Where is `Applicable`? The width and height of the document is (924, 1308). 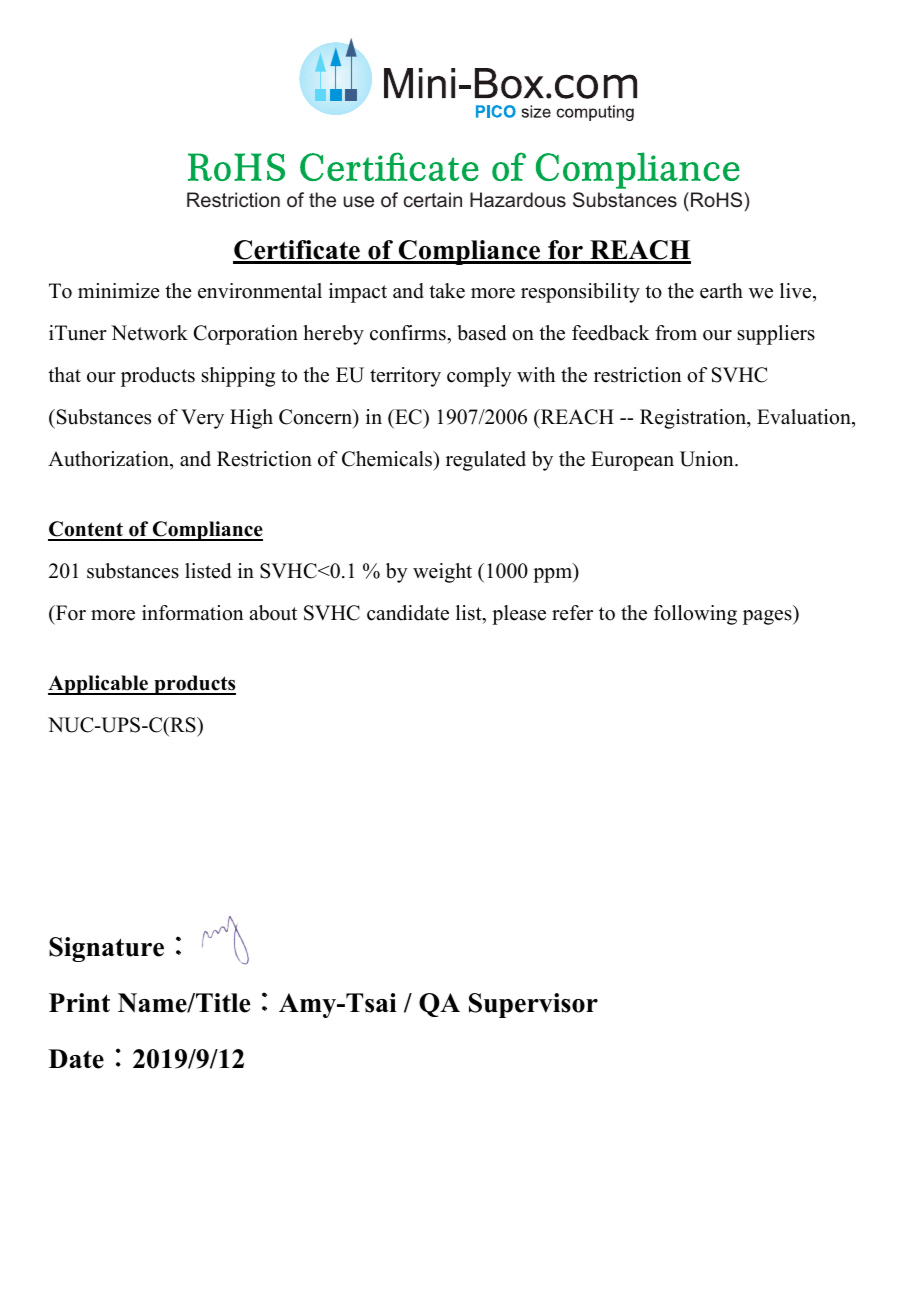 Applicable is located at coordinates (99, 685).
